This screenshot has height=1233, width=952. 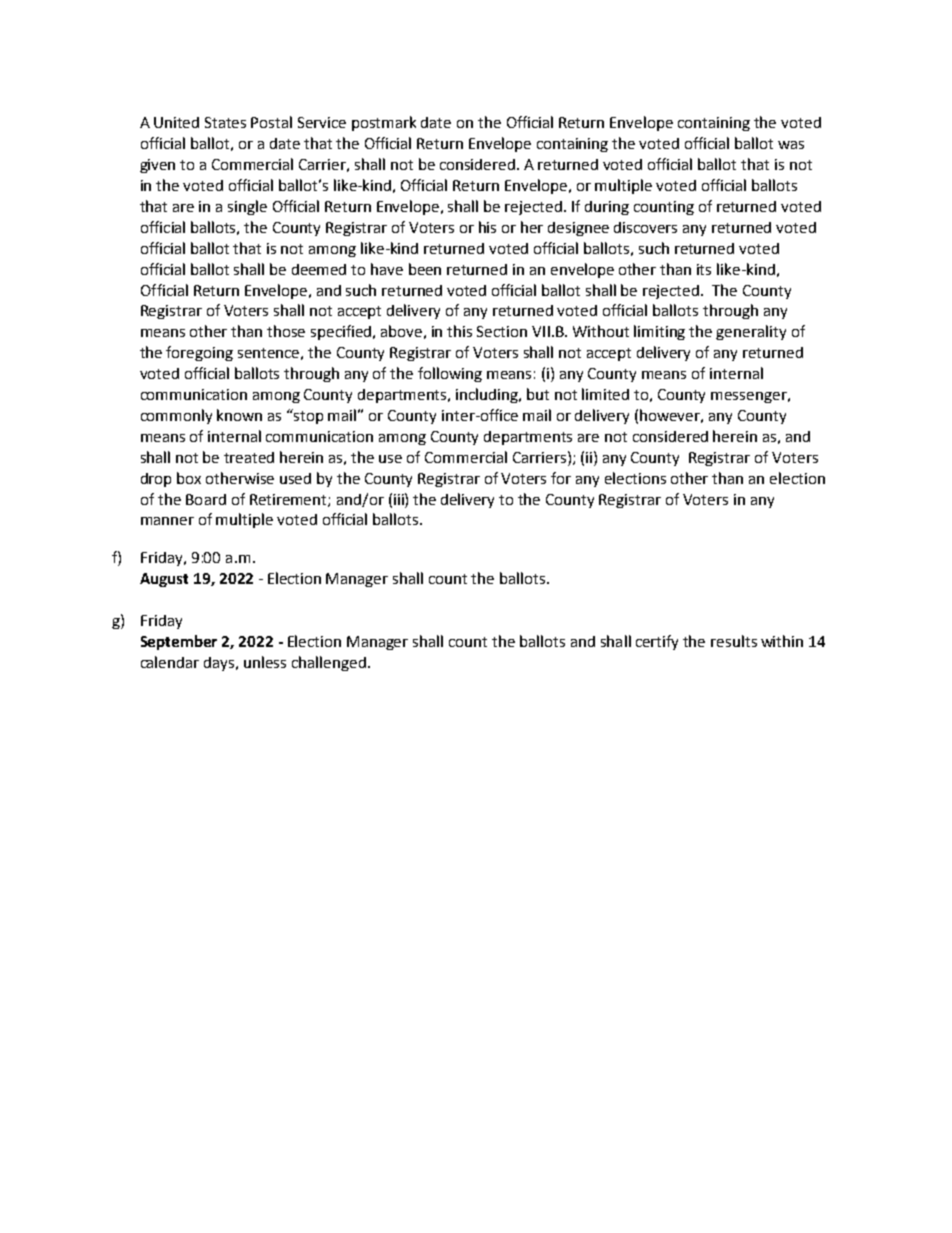 What do you see at coordinates (239, 415) in the screenshot?
I see `known` at bounding box center [239, 415].
